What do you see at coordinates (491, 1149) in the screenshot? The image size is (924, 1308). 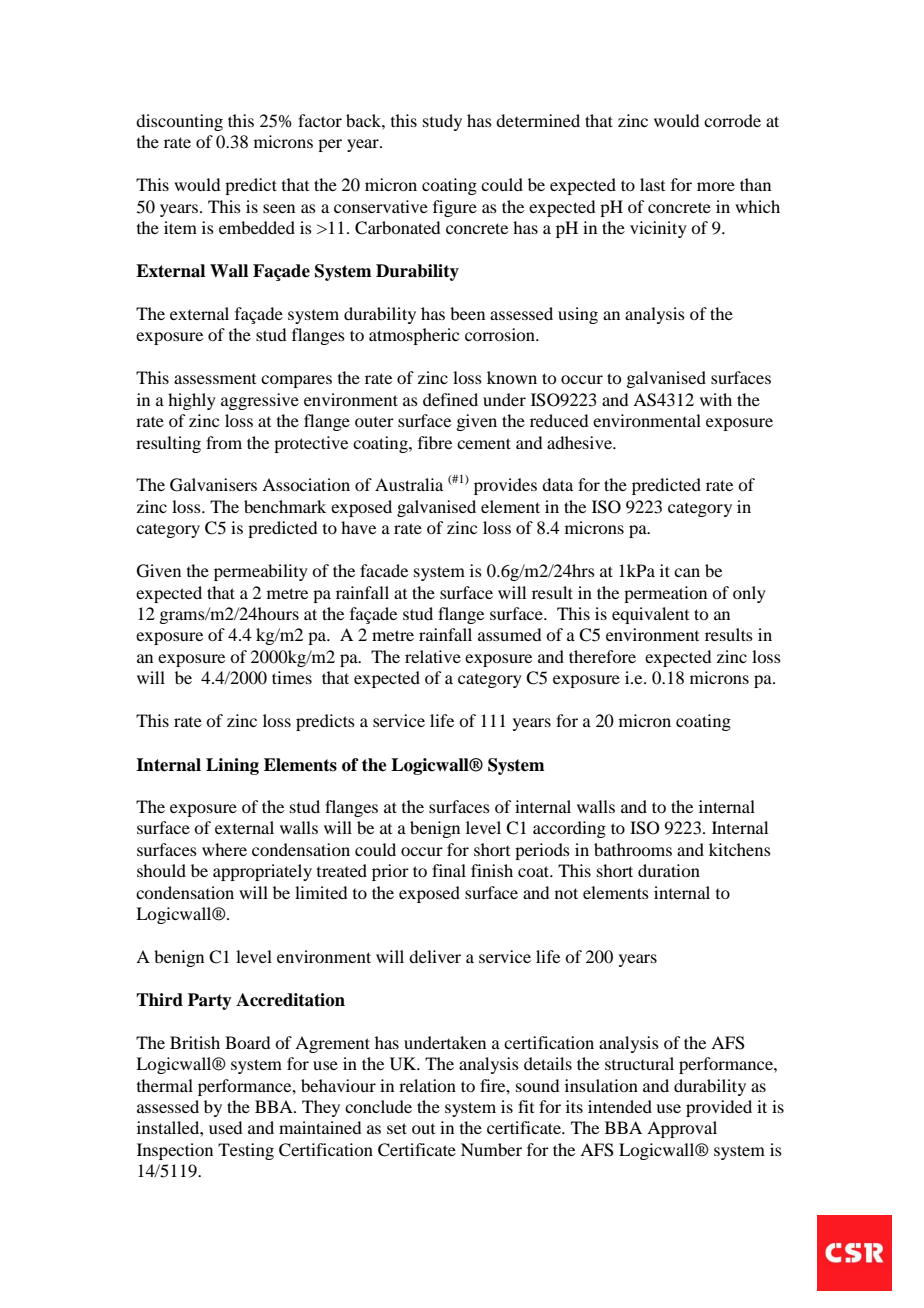 I see `Number` at bounding box center [491, 1149].
